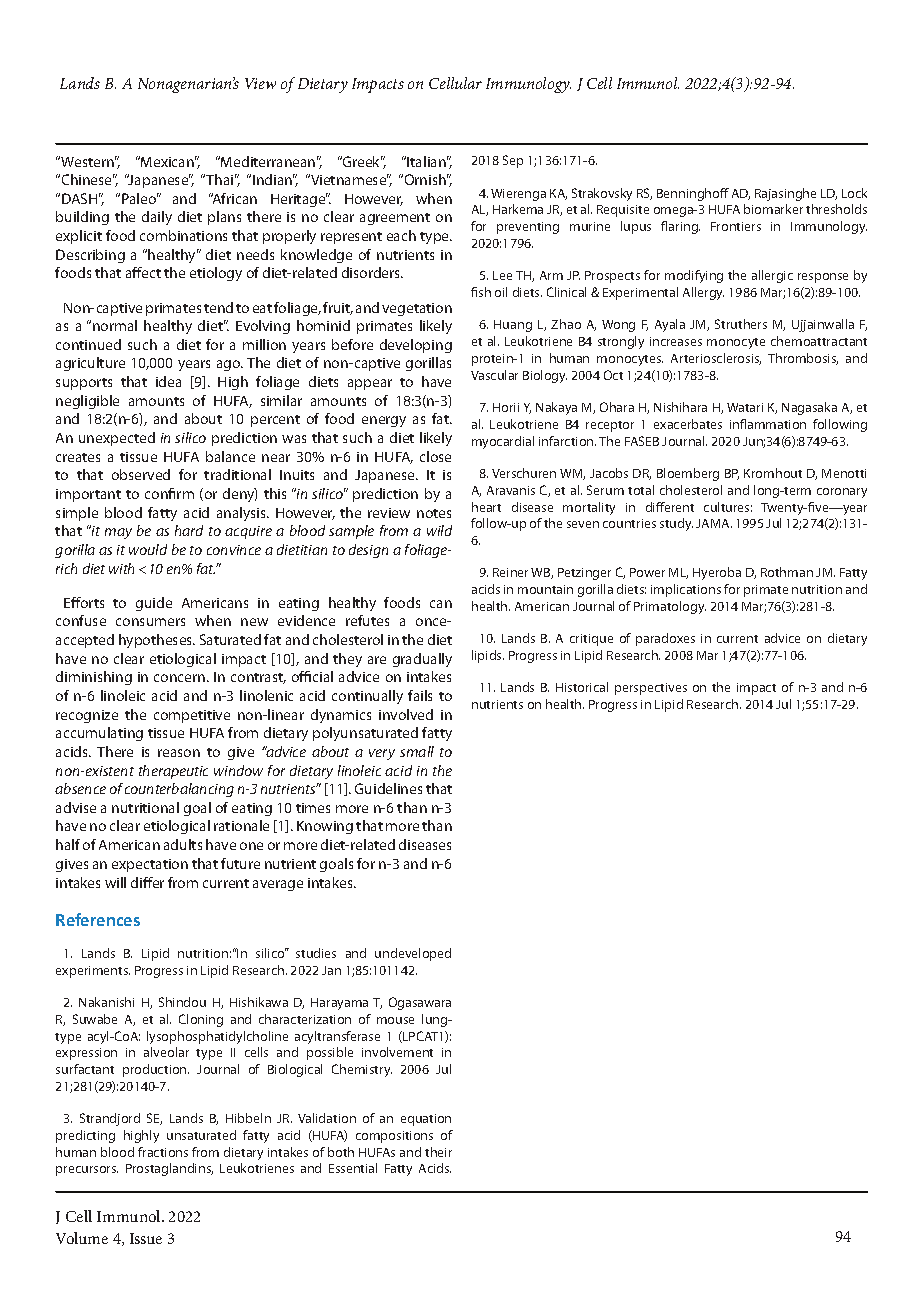  I want to click on inflammation, so click(768, 424).
